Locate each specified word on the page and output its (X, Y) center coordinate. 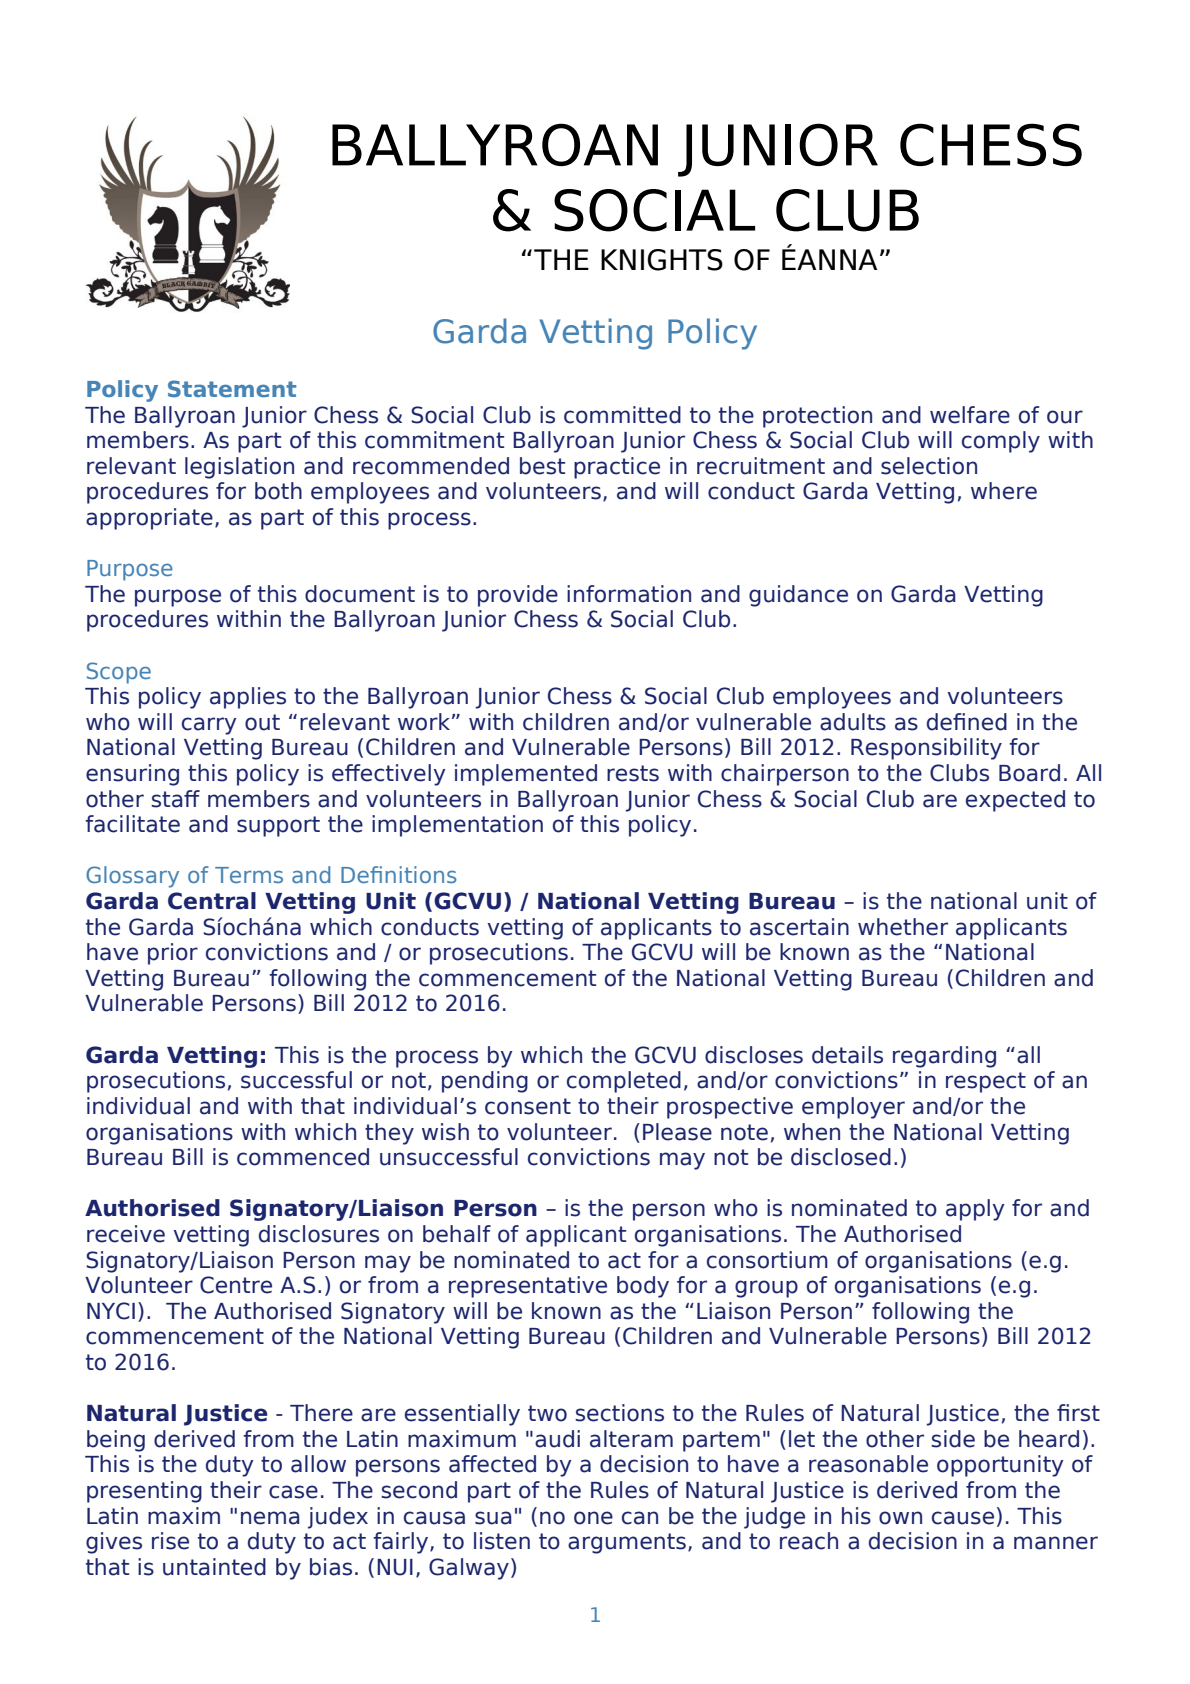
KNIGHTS (662, 260)
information (629, 594)
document (360, 594)
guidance (798, 596)
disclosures (319, 1234)
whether (903, 927)
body (643, 1287)
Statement (232, 388)
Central (212, 901)
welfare (970, 415)
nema (270, 1518)
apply (975, 1210)
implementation (457, 826)
